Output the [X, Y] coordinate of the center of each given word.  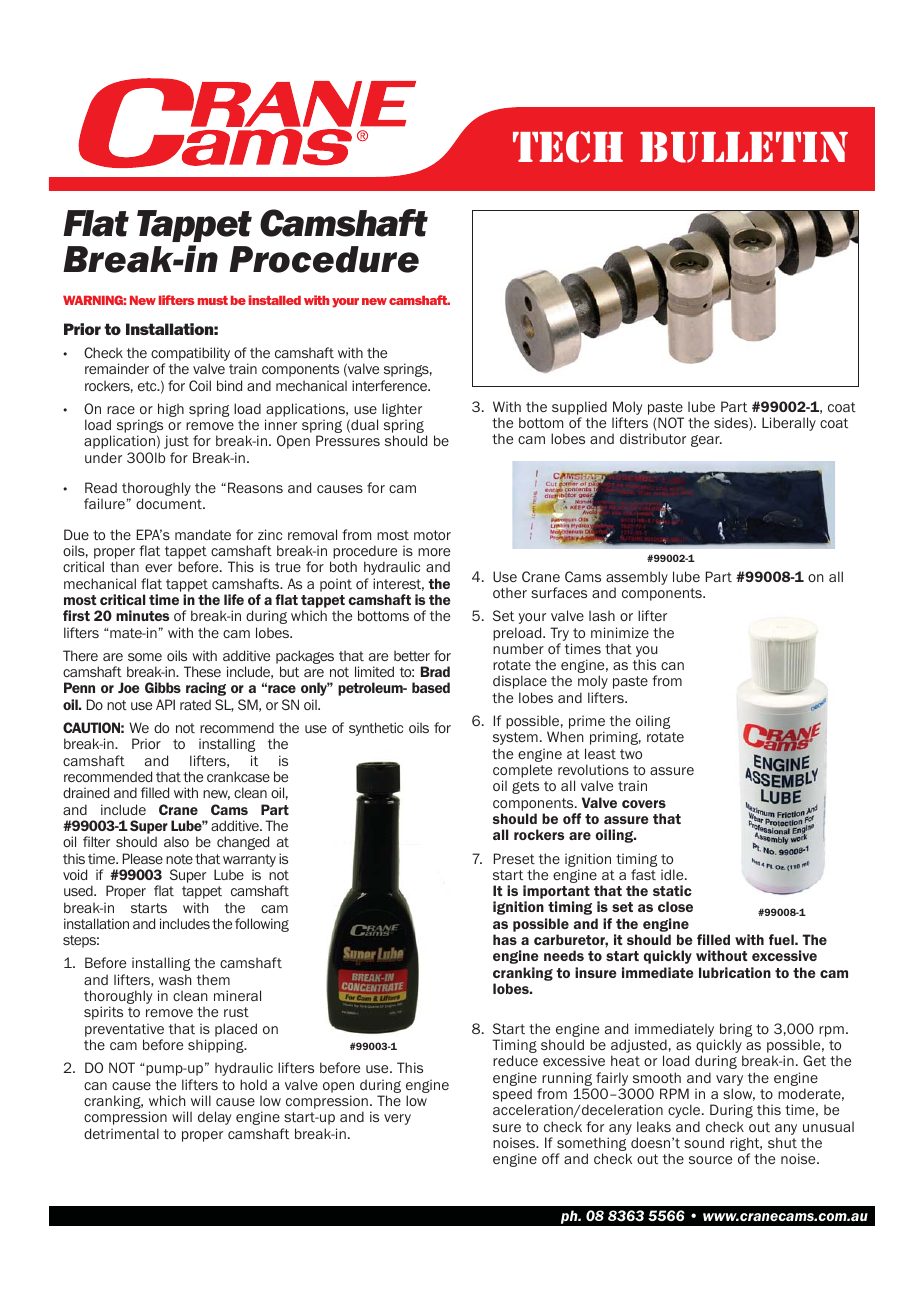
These [202, 671]
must [213, 300]
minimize [620, 632]
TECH [568, 147]
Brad [435, 671]
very [397, 1119]
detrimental [121, 1133]
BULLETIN [744, 147]
